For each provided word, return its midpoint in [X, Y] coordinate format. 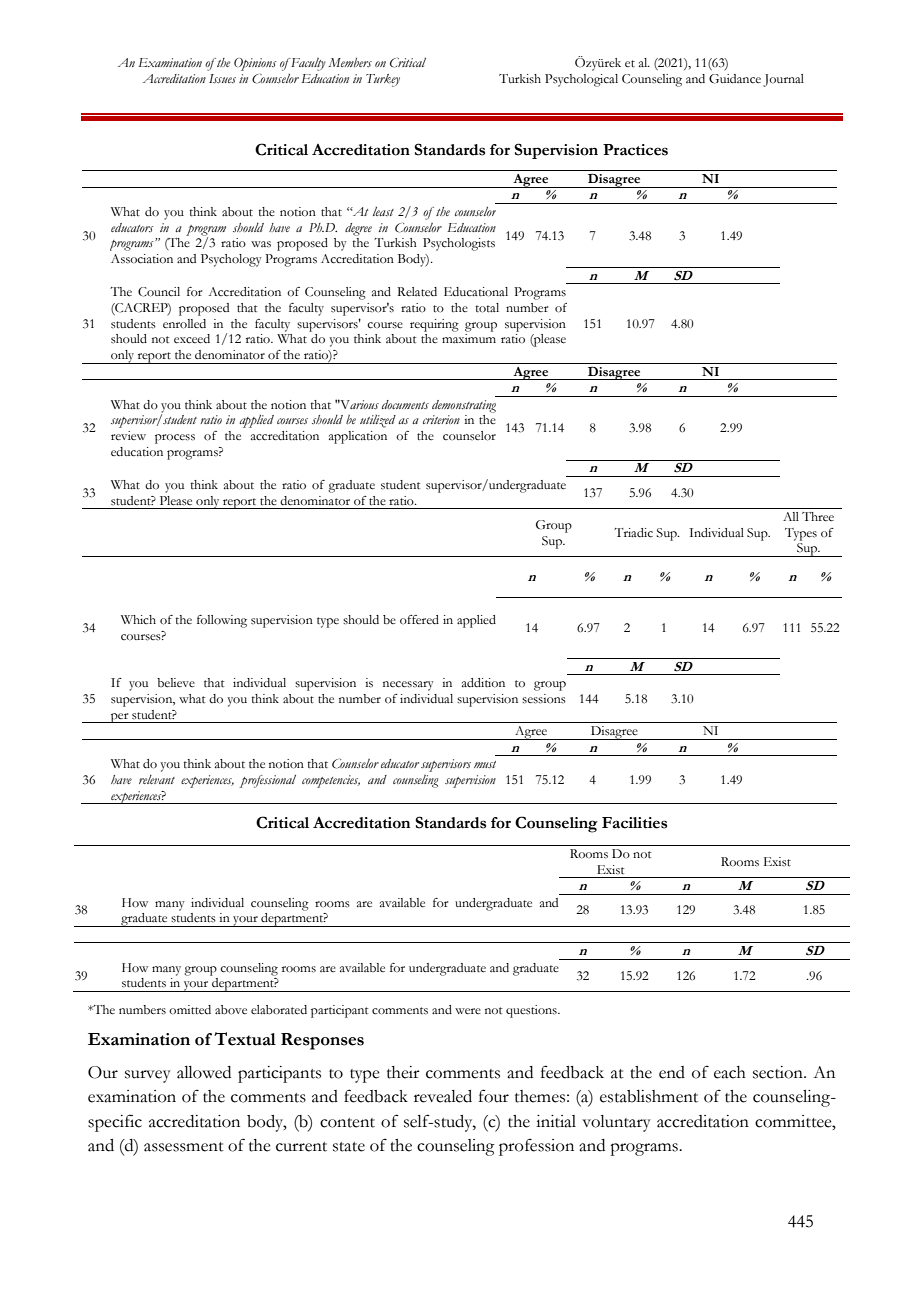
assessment [184, 1147]
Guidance [735, 79]
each [730, 1072]
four [494, 1096]
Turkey [383, 80]
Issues [222, 78]
